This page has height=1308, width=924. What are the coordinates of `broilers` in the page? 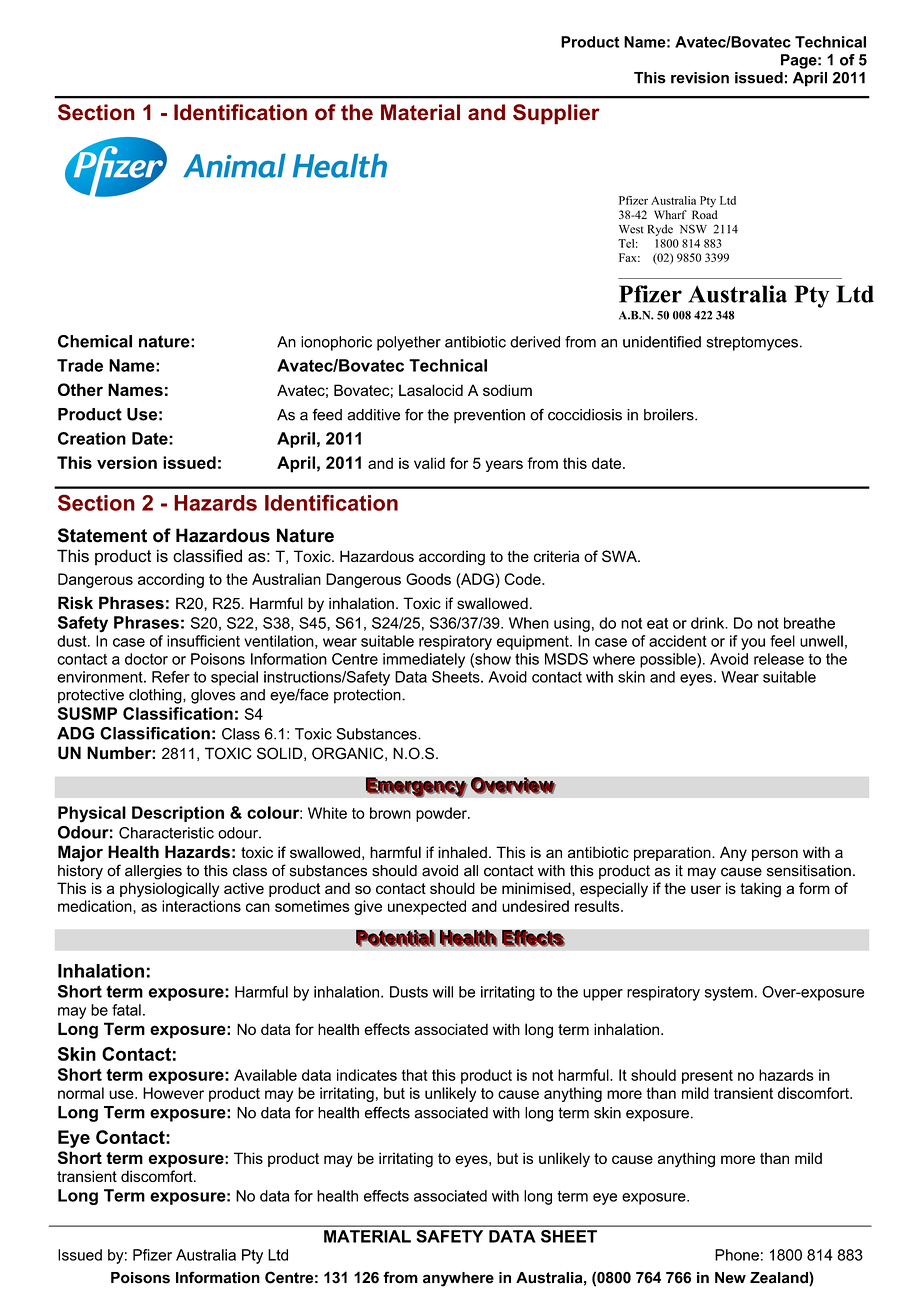 It's located at (670, 415).
